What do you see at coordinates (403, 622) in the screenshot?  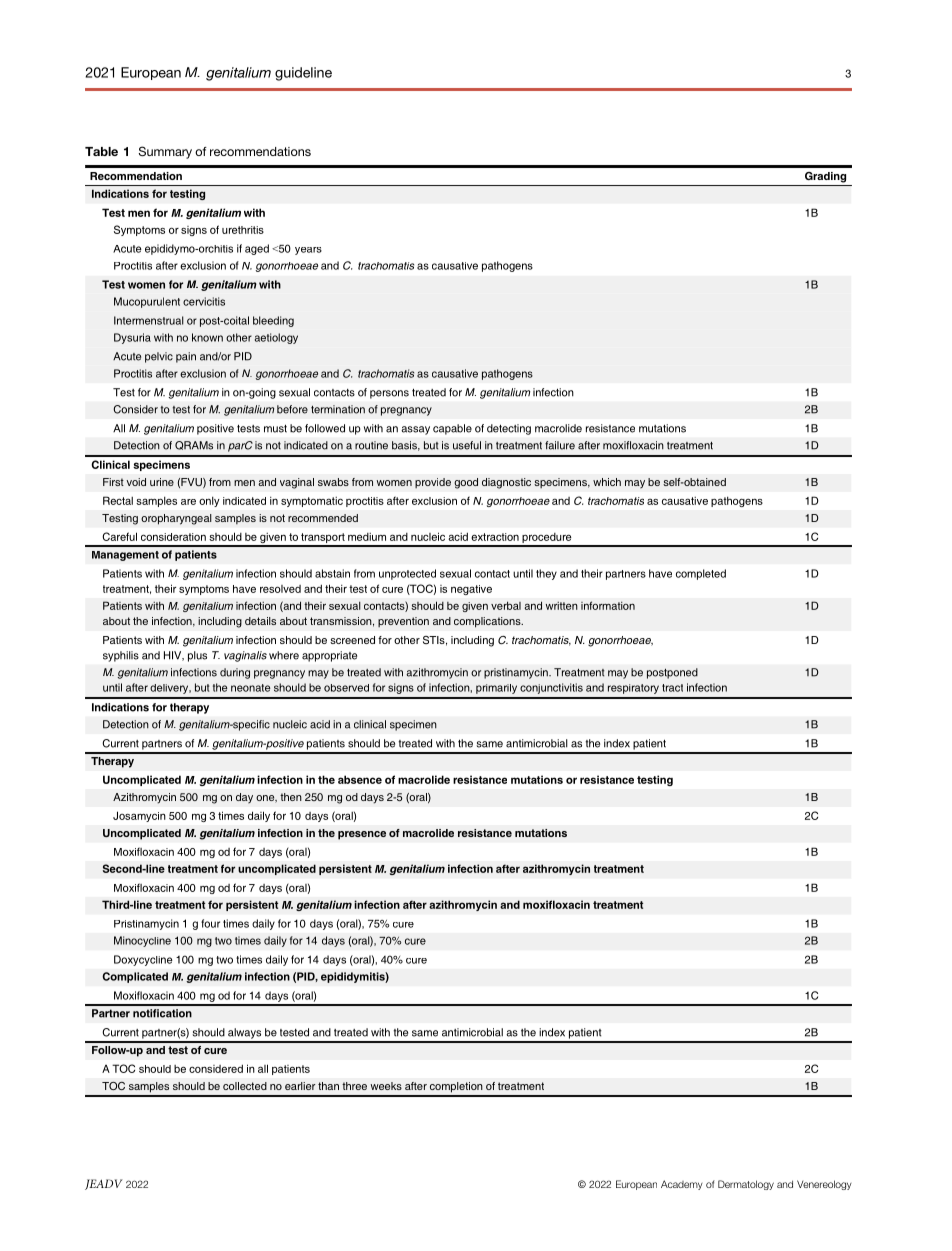 I see `prevention` at bounding box center [403, 622].
